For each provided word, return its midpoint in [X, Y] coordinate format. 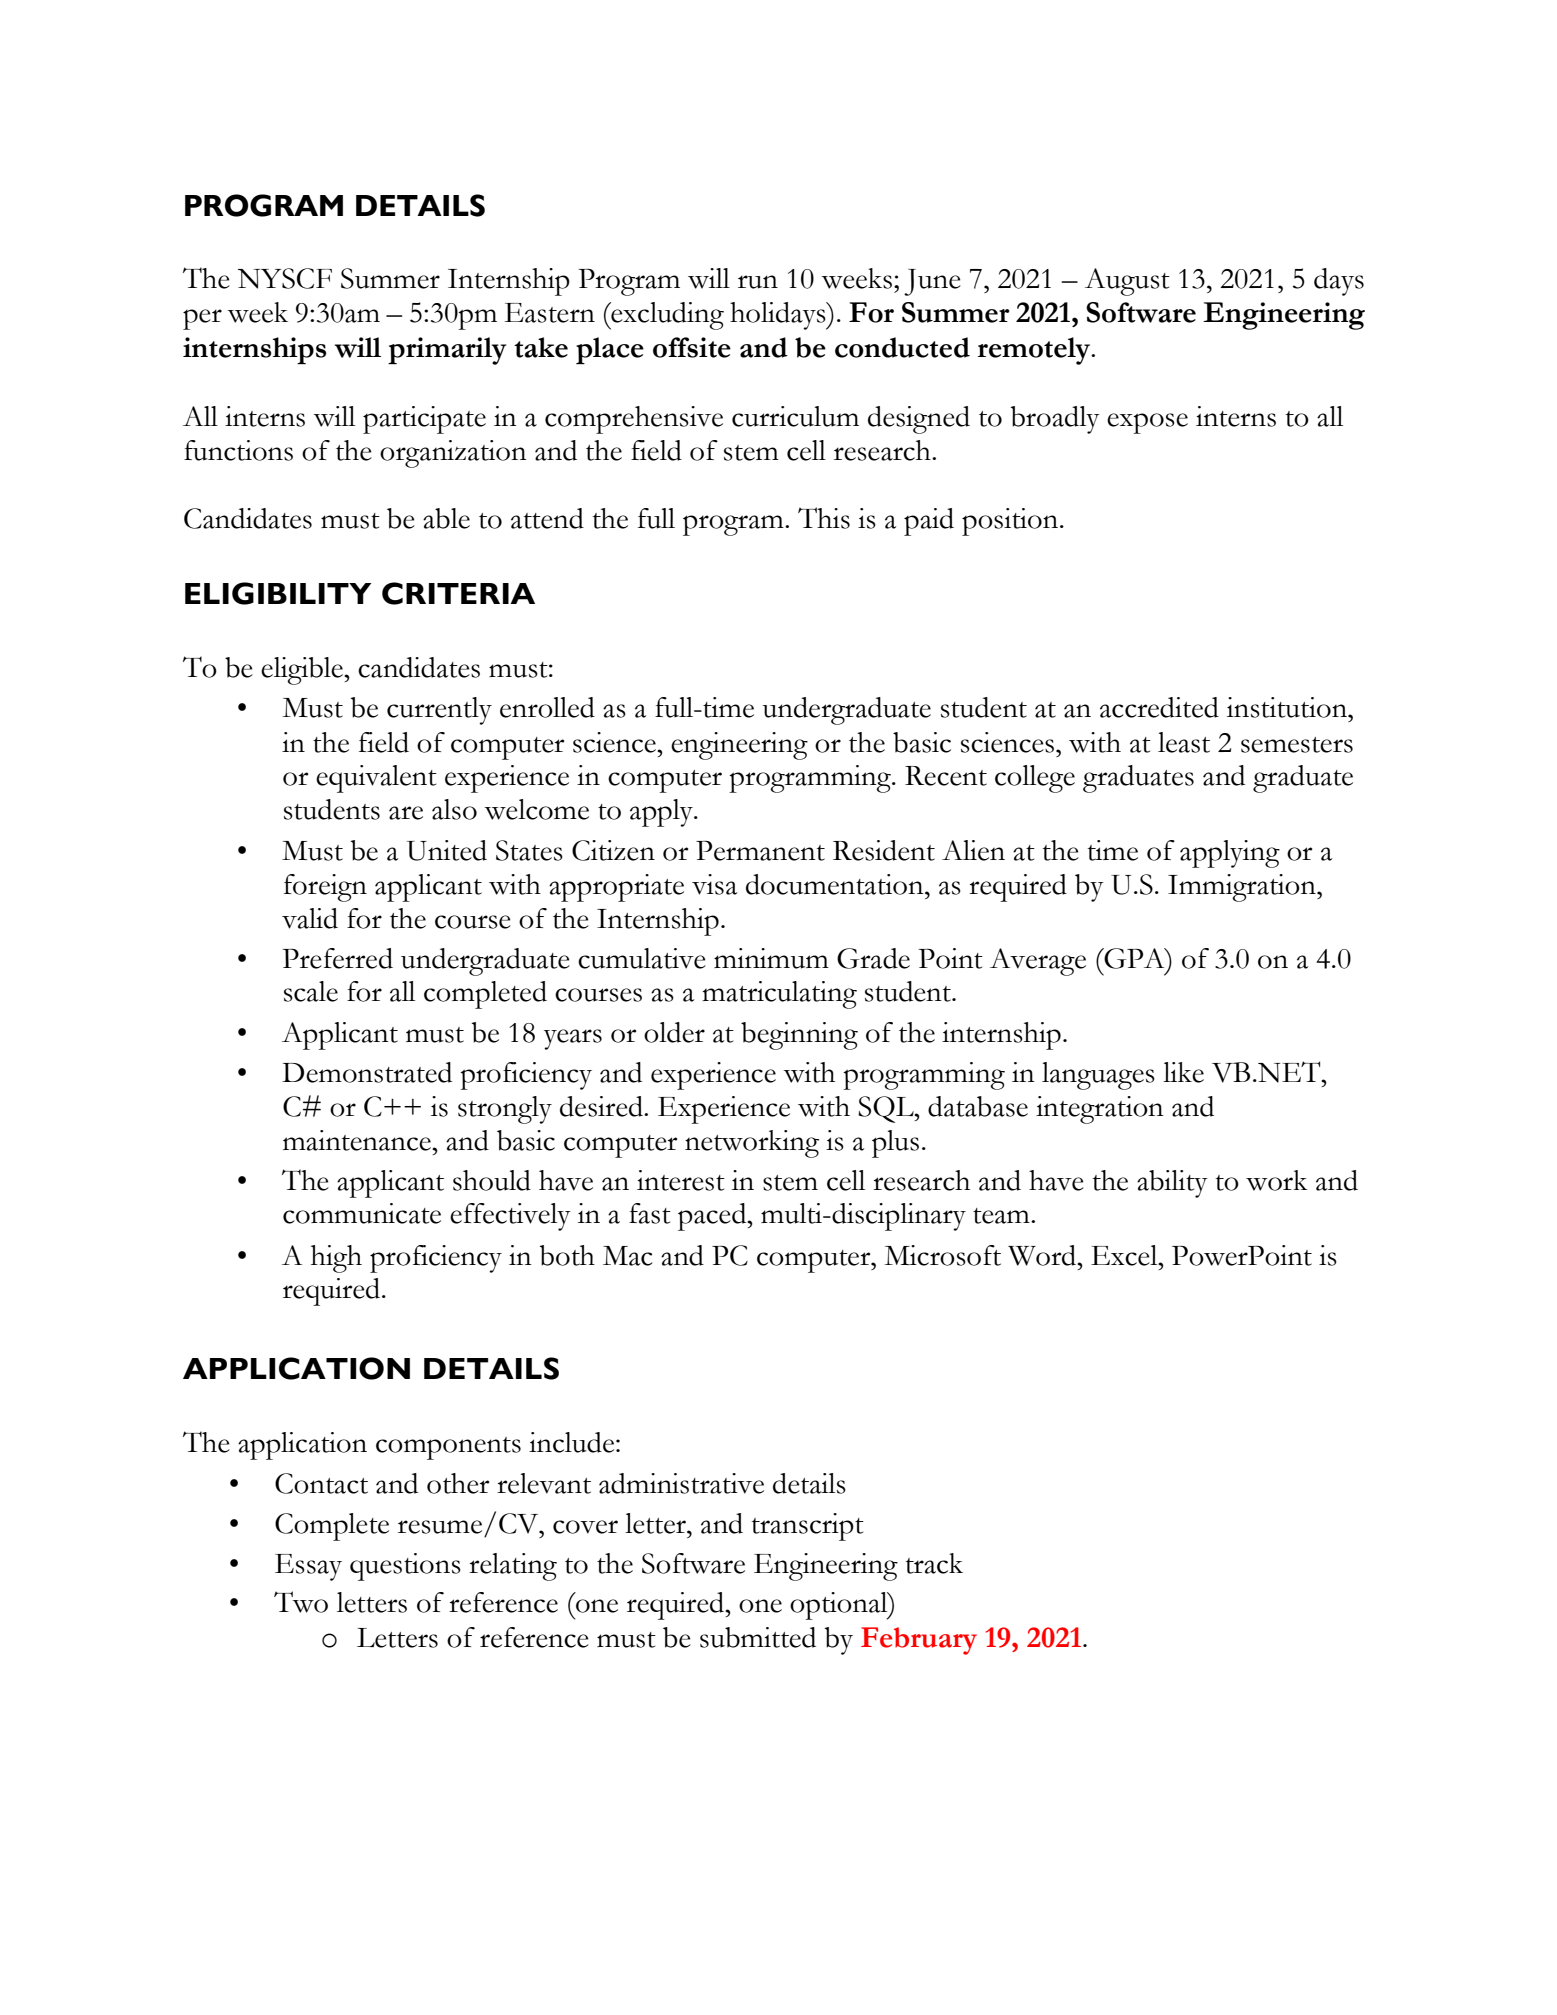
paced [713, 1217]
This [824, 518]
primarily [447, 351]
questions [405, 1567]
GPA [1134, 958]
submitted [758, 1637]
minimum [771, 958]
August [1127, 282]
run [758, 282]
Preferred [337, 958]
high [336, 1259]
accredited [1159, 707]
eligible [303, 671]
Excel [1125, 1255]
